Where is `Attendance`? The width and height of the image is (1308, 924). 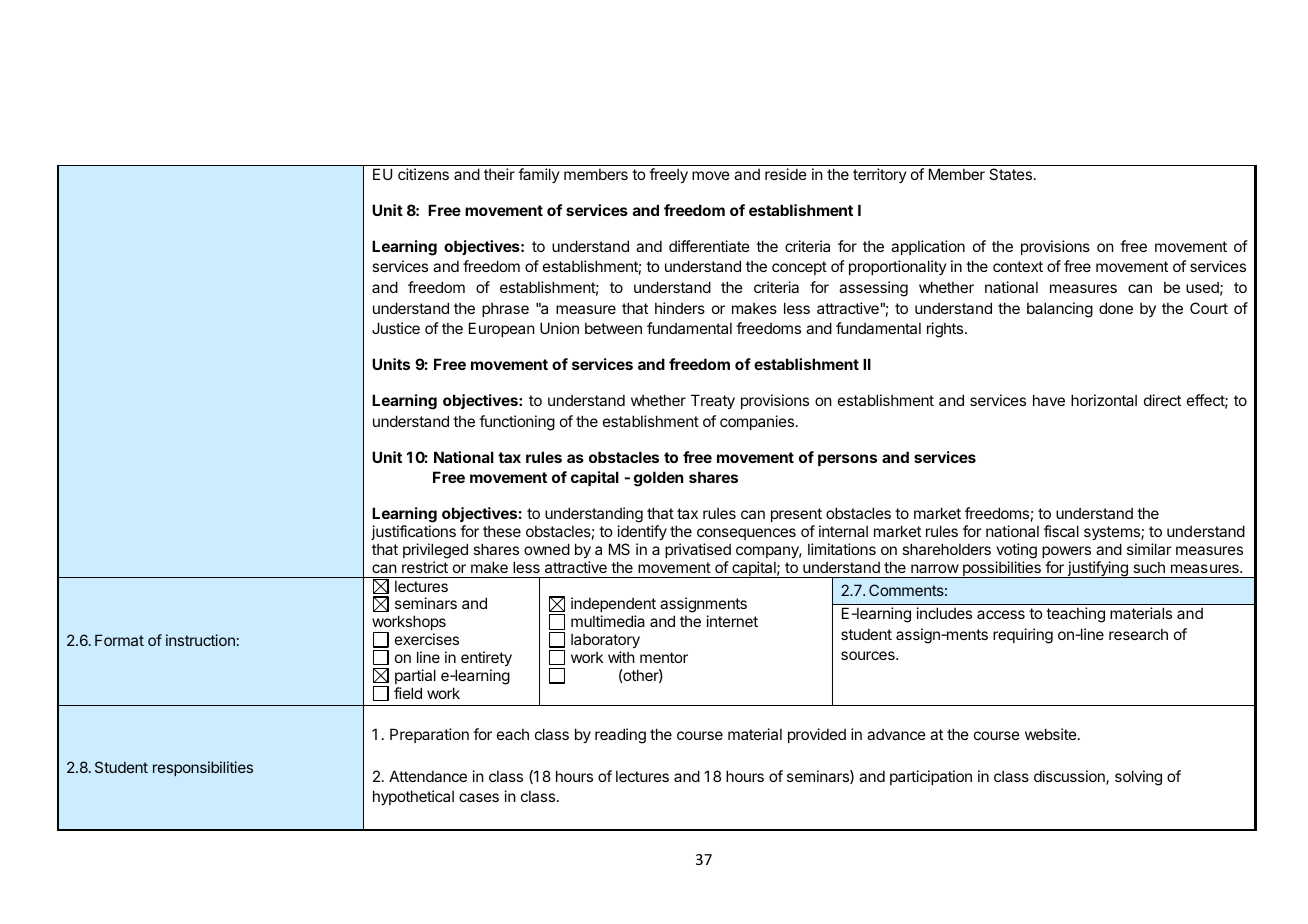 Attendance is located at coordinates (428, 776).
